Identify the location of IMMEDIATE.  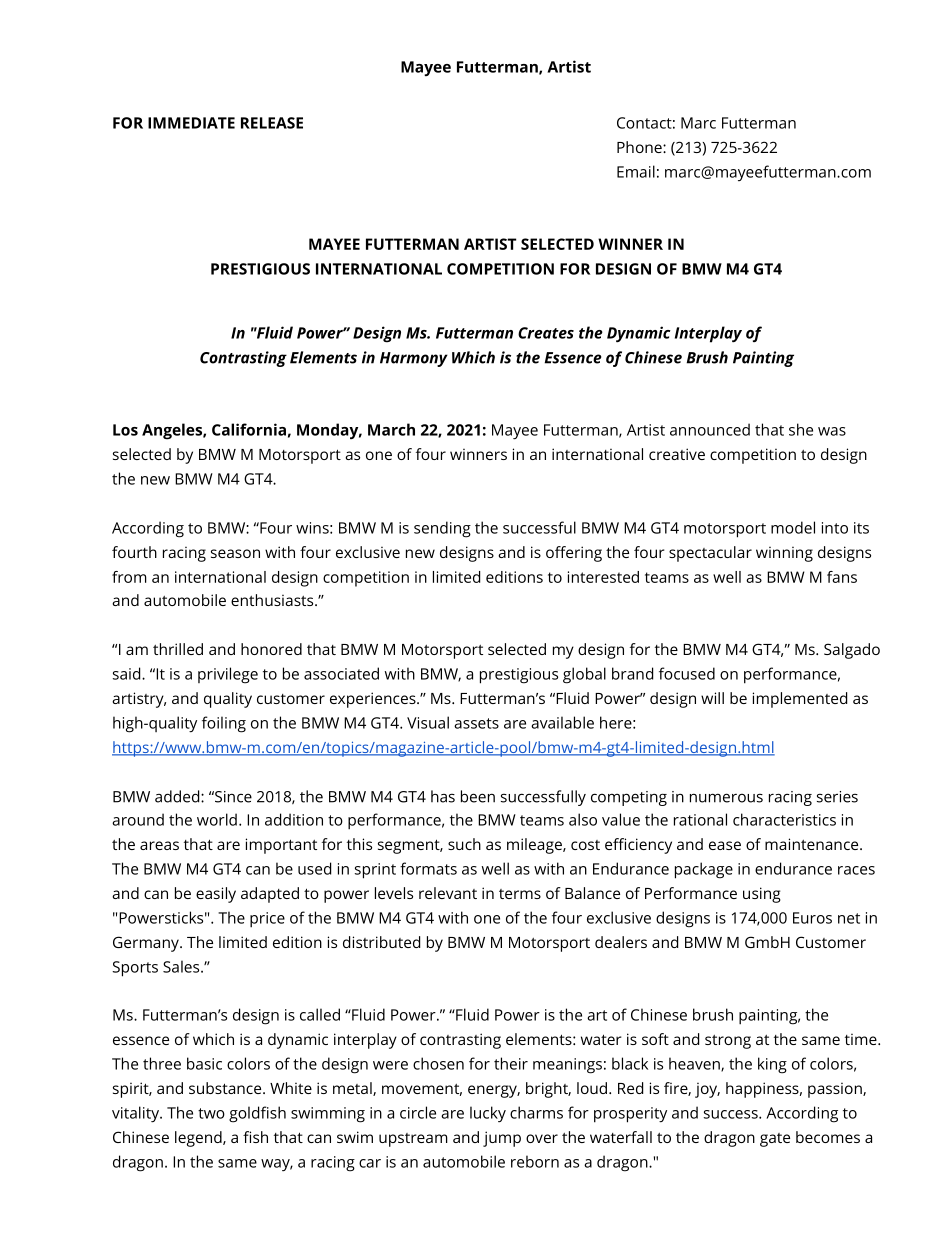
(191, 123).
